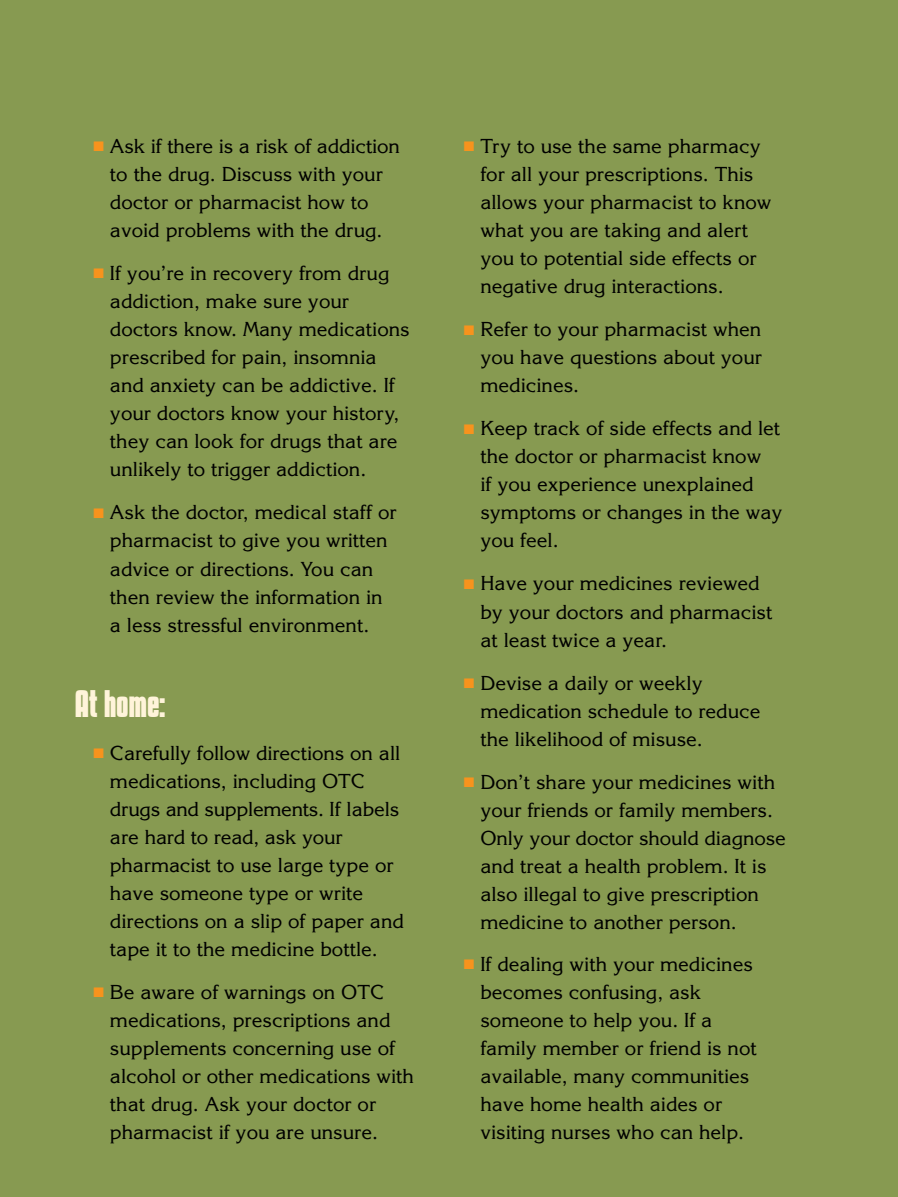 Image resolution: width=898 pixels, height=1197 pixels. Describe the element at coordinates (698, 486) in the screenshot. I see `unexplained` at that location.
